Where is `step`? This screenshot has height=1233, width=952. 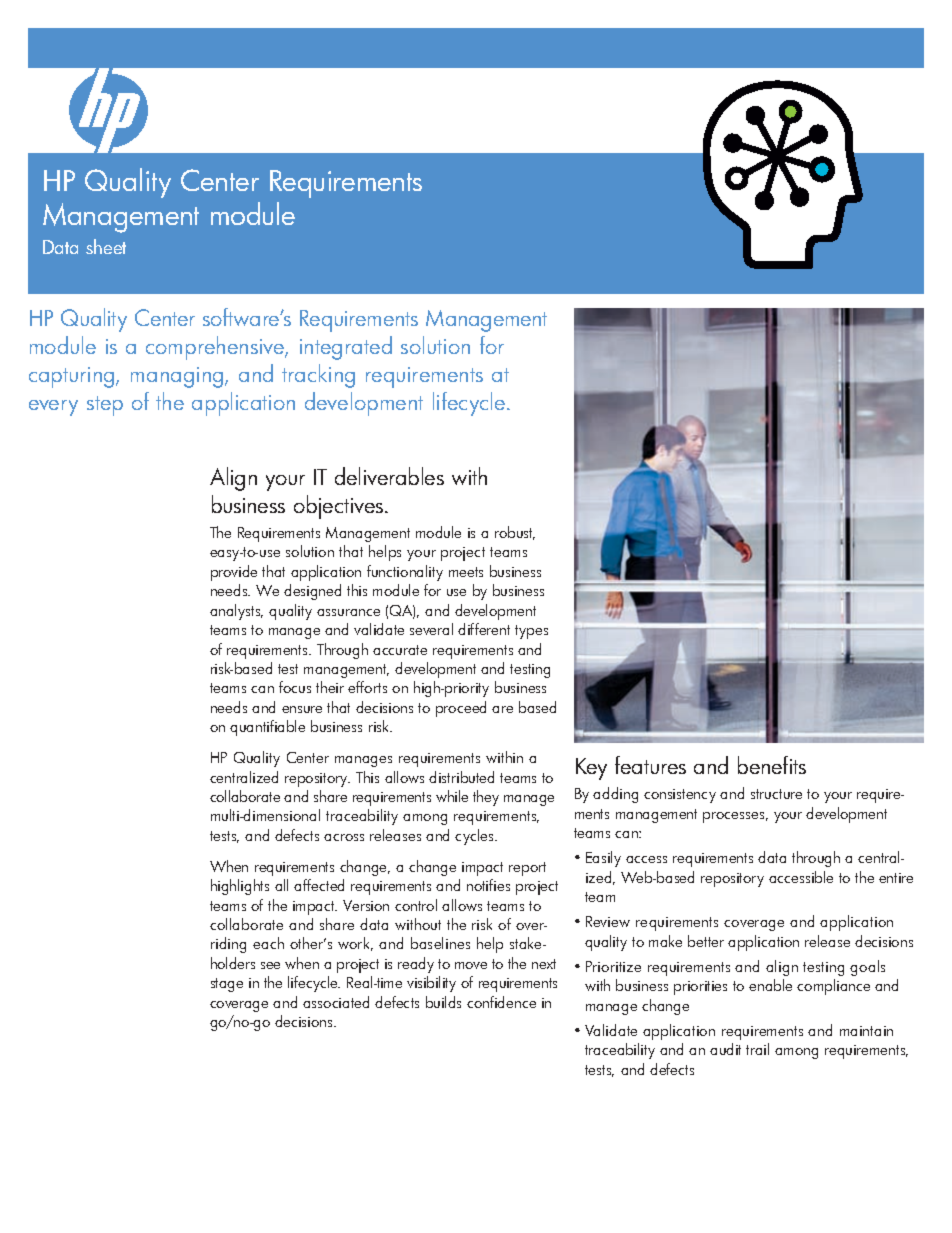
step is located at coordinates (105, 406).
